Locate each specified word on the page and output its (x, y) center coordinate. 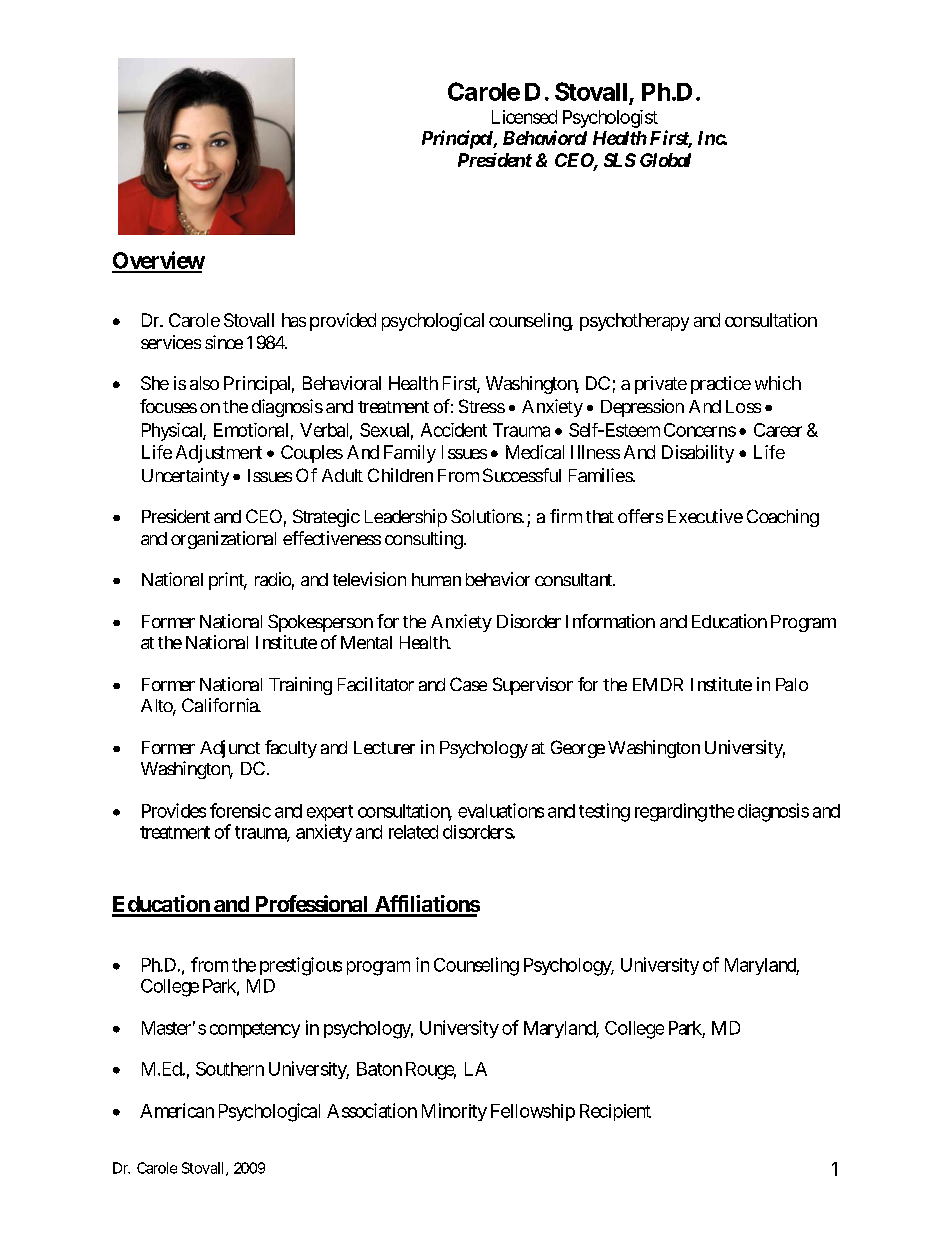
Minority (454, 1112)
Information (610, 621)
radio (273, 579)
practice (721, 385)
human (436, 579)
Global (665, 160)
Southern (230, 1069)
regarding (671, 812)
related (413, 832)
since (224, 342)
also (204, 383)
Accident (454, 430)
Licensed (524, 117)
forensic (240, 810)
